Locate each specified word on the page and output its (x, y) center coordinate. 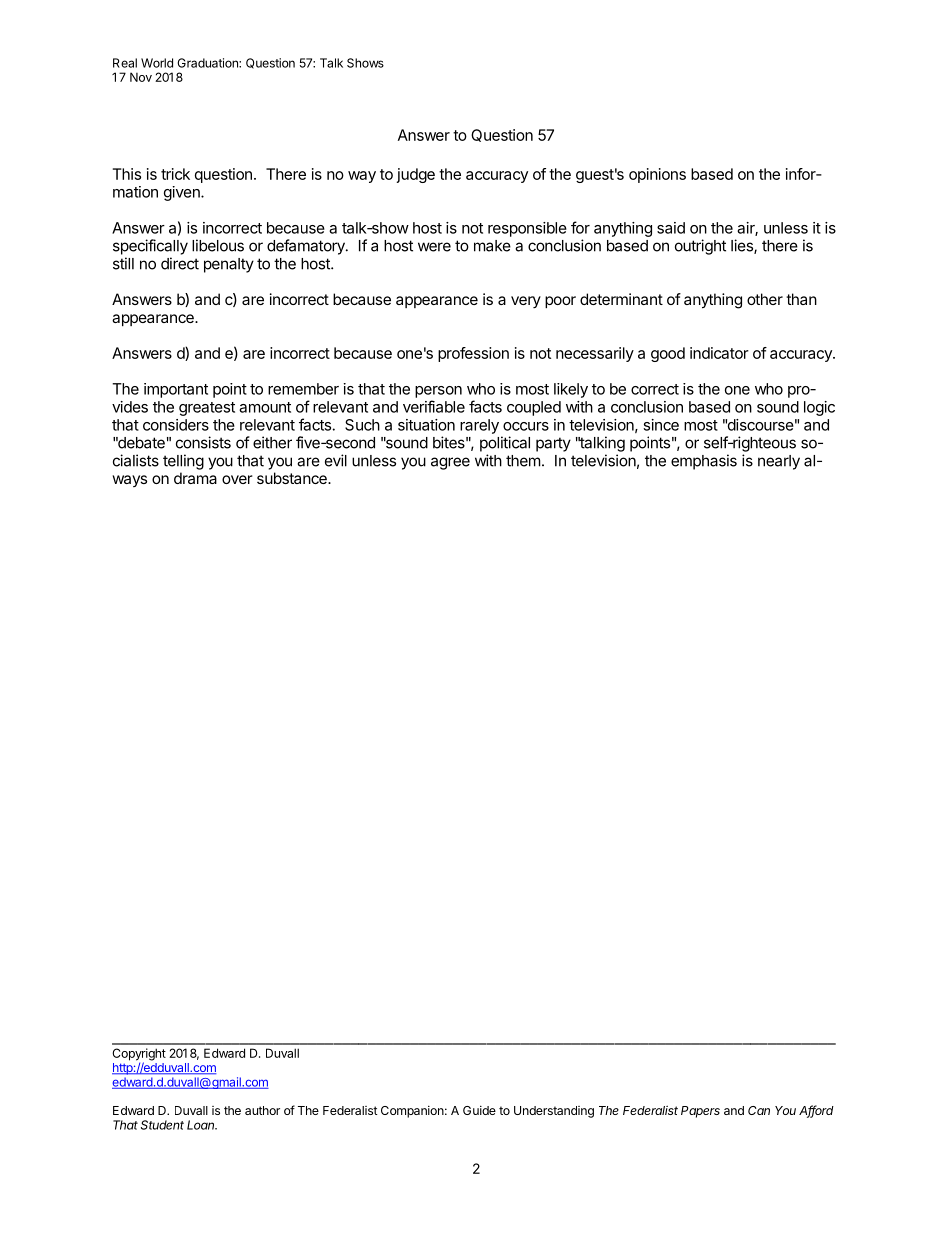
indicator (719, 353)
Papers (700, 1112)
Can (759, 1110)
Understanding (554, 1112)
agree (450, 463)
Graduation (208, 63)
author (262, 1110)
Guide (479, 1110)
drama (195, 478)
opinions (657, 175)
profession (473, 354)
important (176, 390)
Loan (202, 1125)
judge (416, 175)
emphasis (704, 462)
